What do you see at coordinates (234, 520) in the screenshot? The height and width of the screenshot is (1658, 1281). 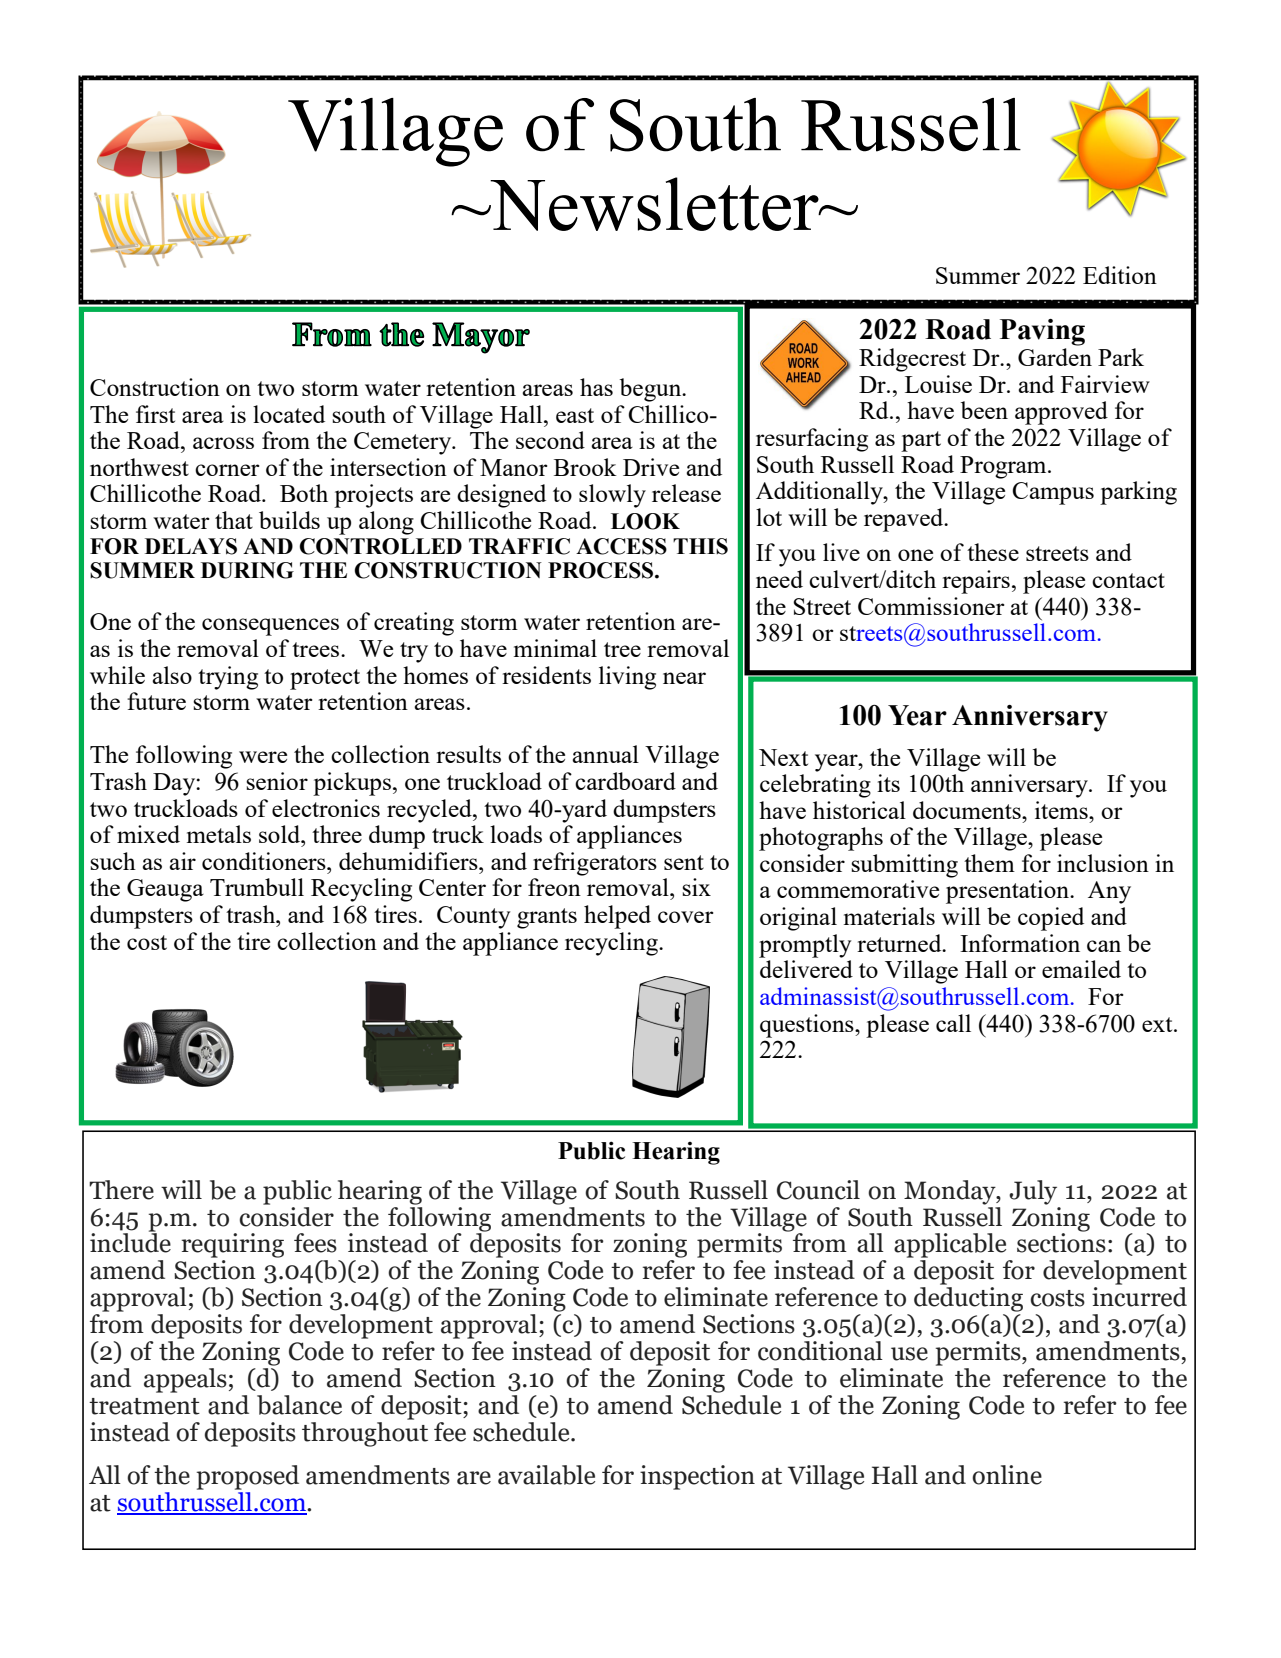 I see `that` at bounding box center [234, 520].
